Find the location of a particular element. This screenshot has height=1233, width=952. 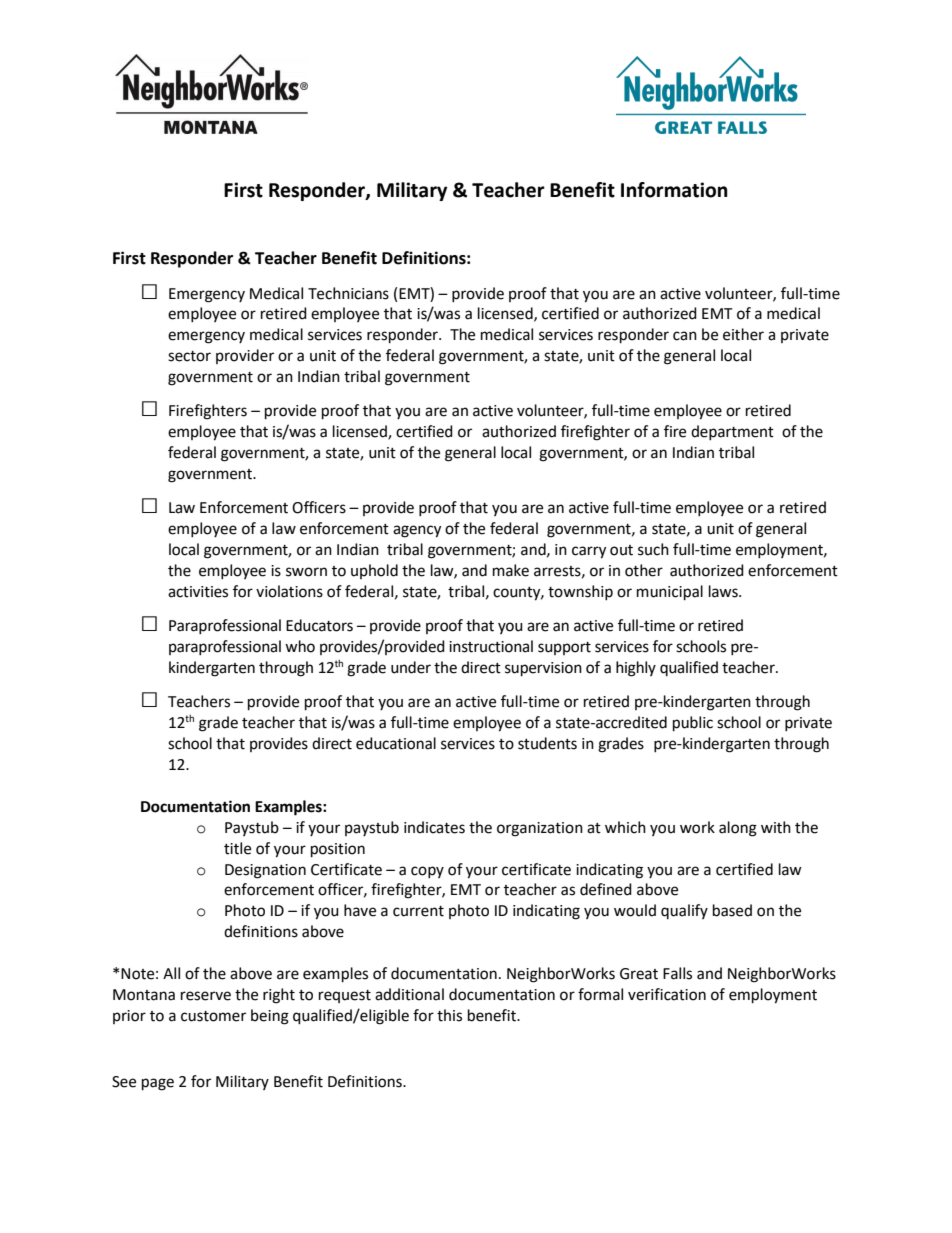

department is located at coordinates (732, 432).
